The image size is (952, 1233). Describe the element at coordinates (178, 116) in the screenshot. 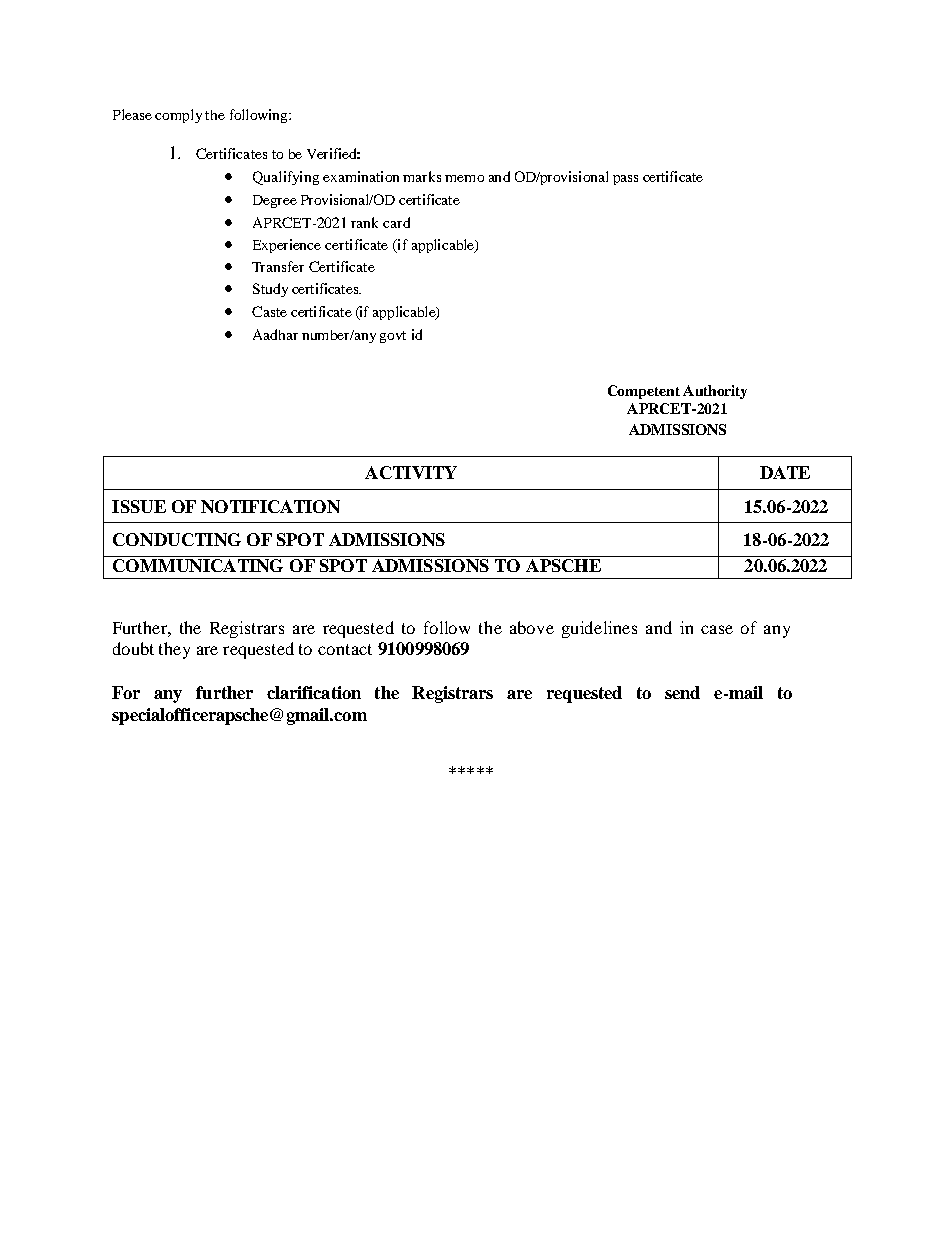

I see `comply` at that location.
